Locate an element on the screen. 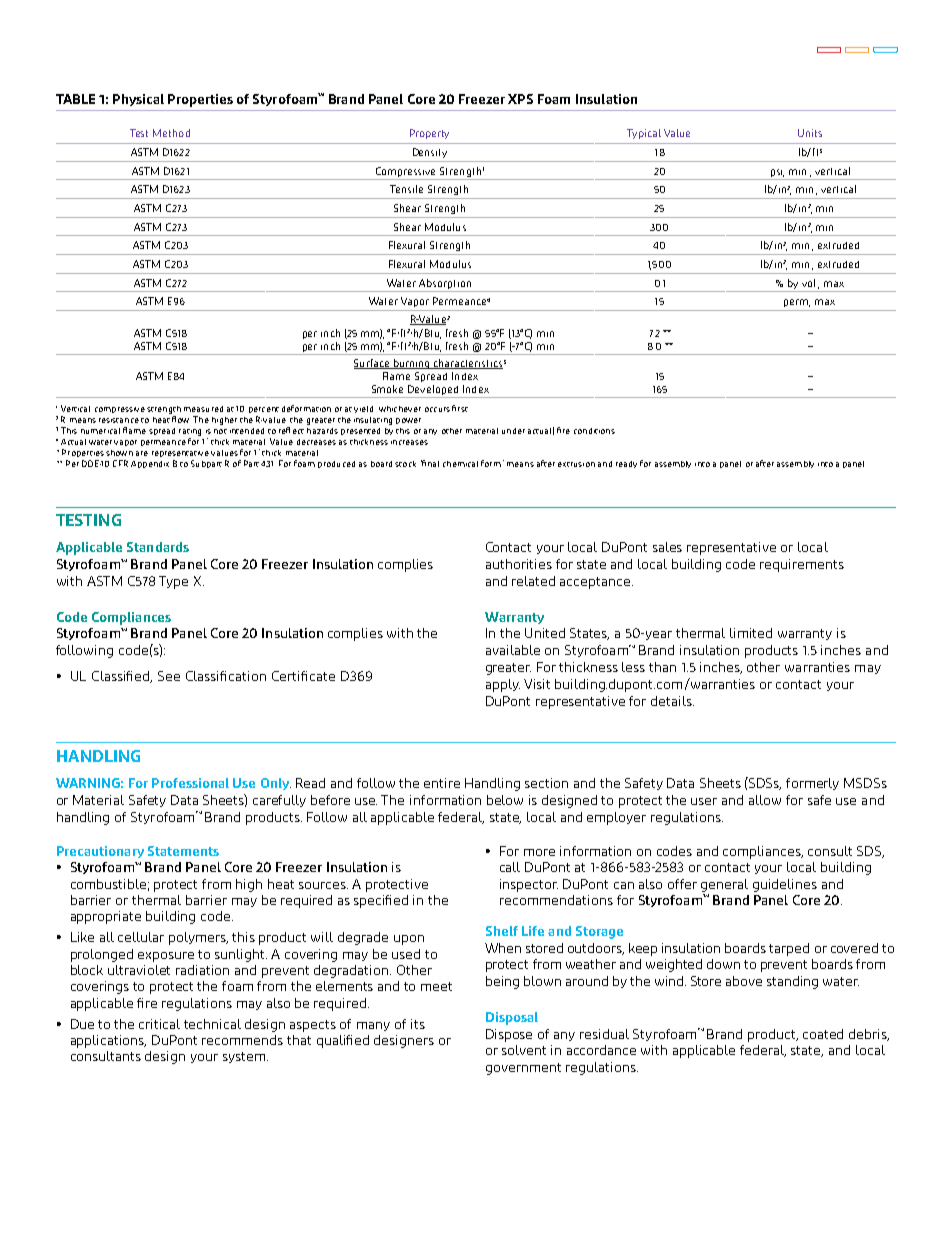 The image size is (952, 1233). burning is located at coordinates (411, 364).
